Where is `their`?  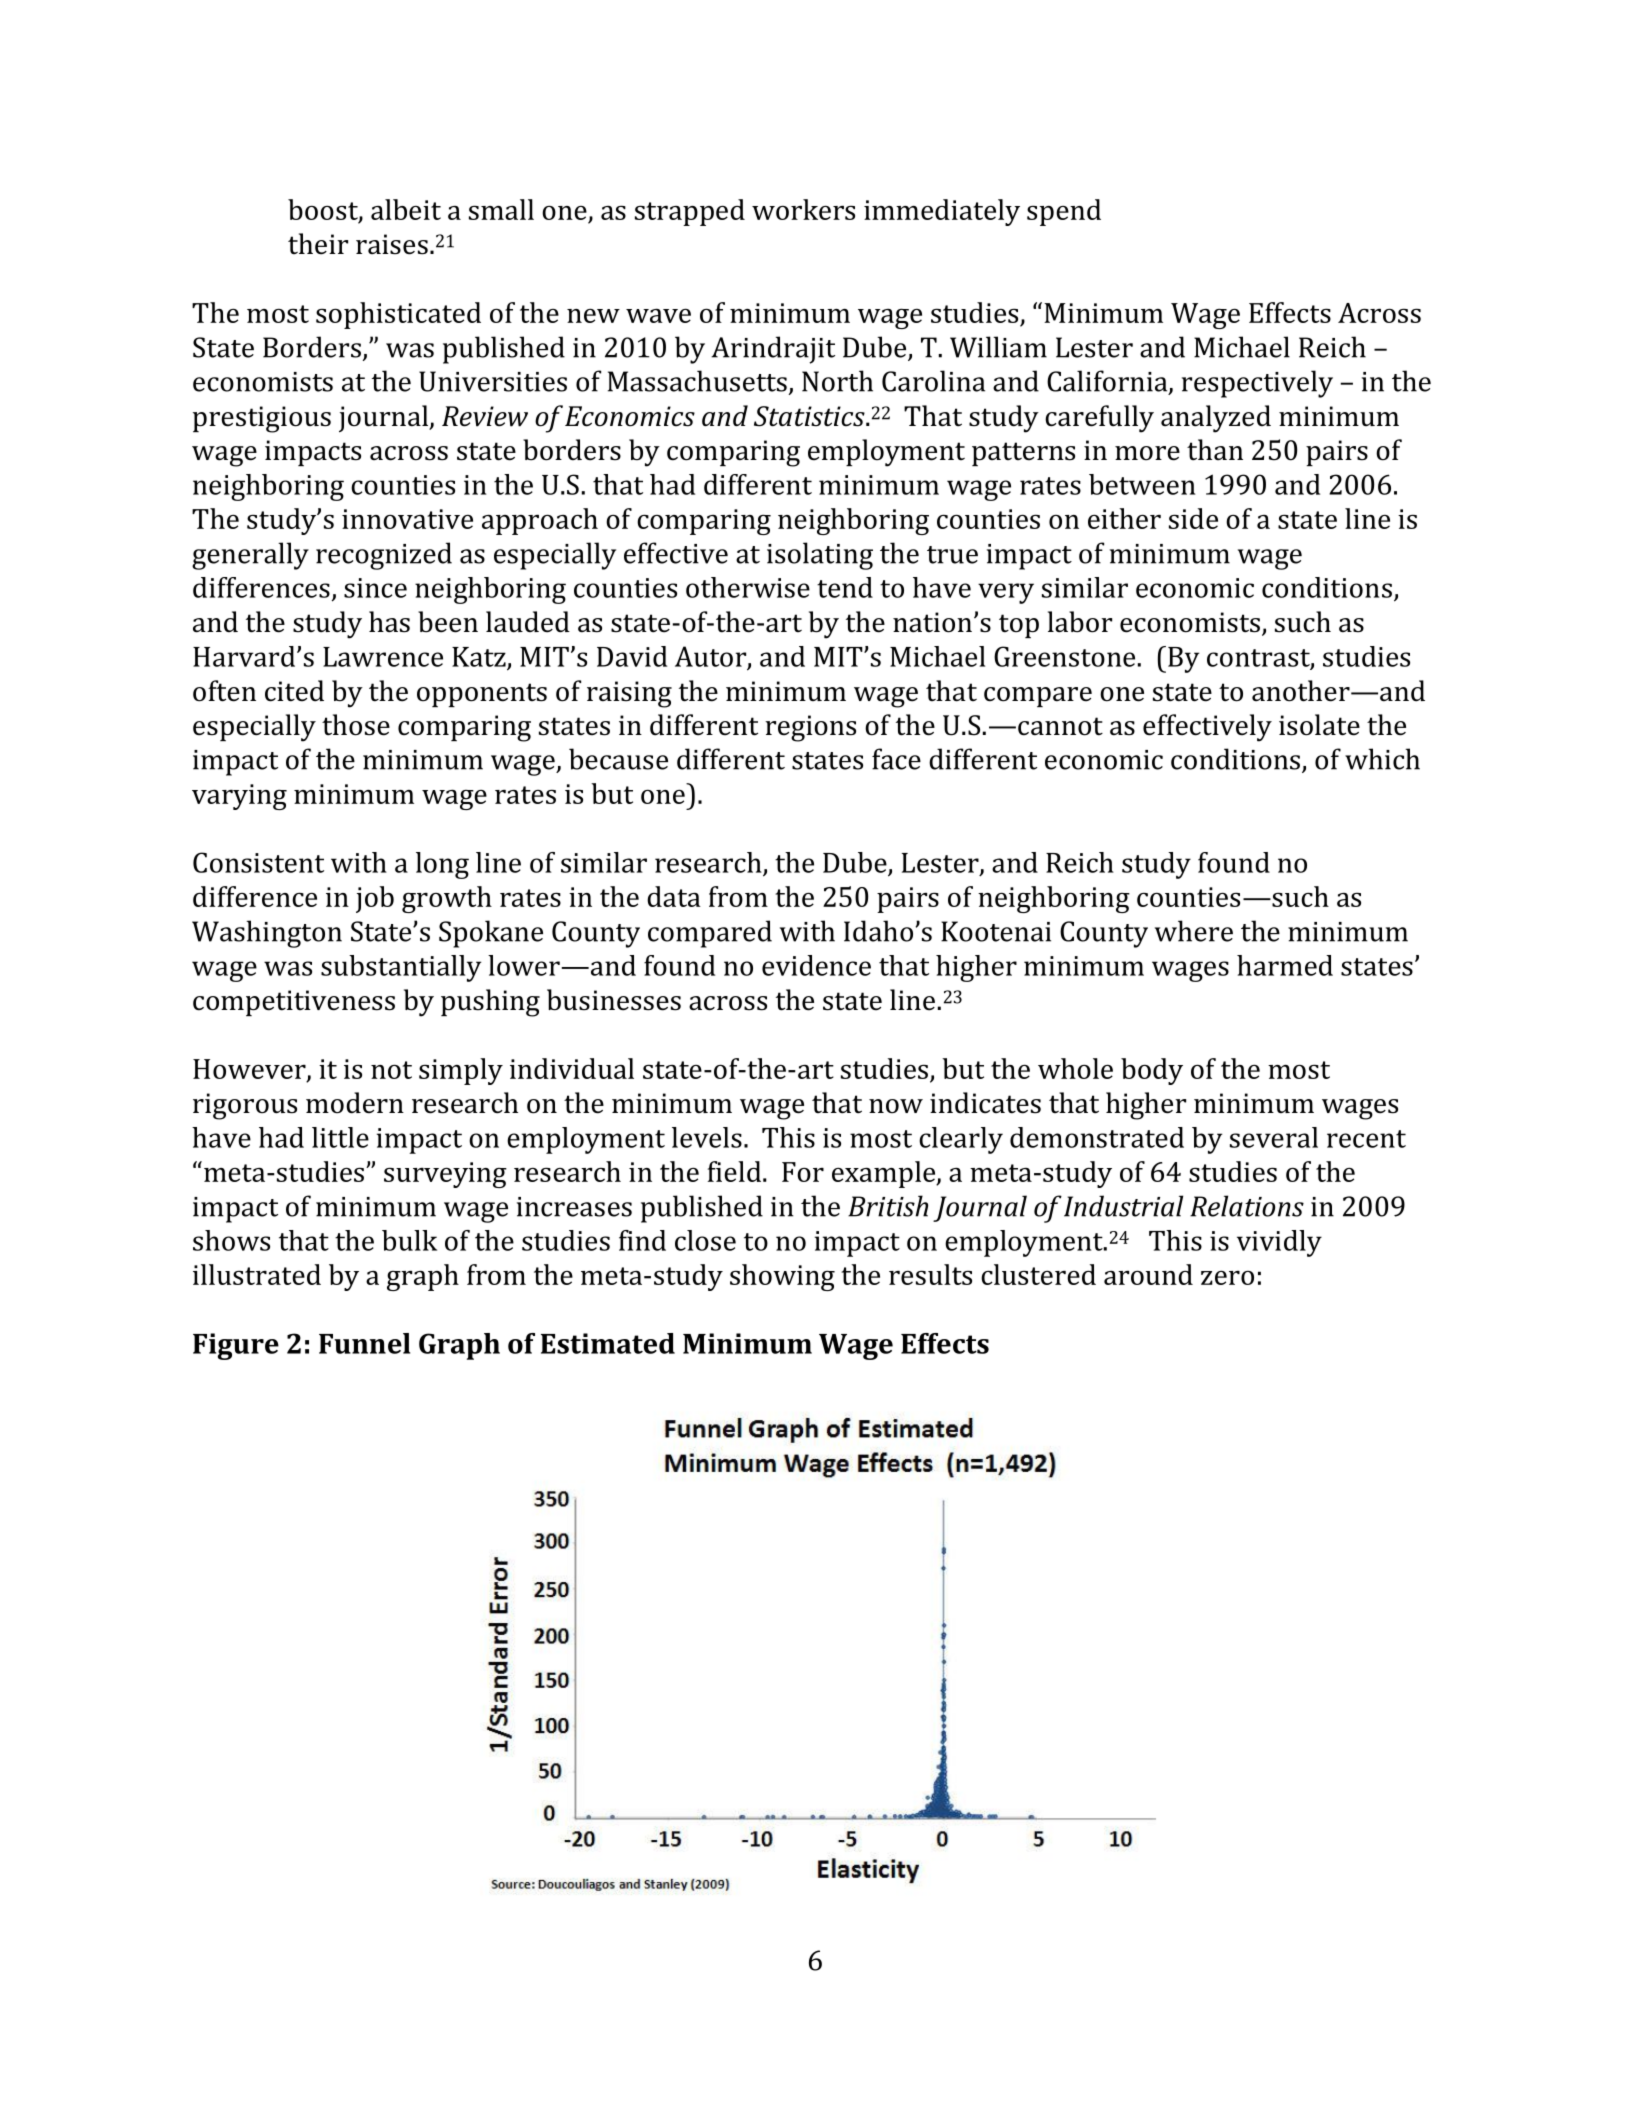
their is located at coordinates (318, 244).
